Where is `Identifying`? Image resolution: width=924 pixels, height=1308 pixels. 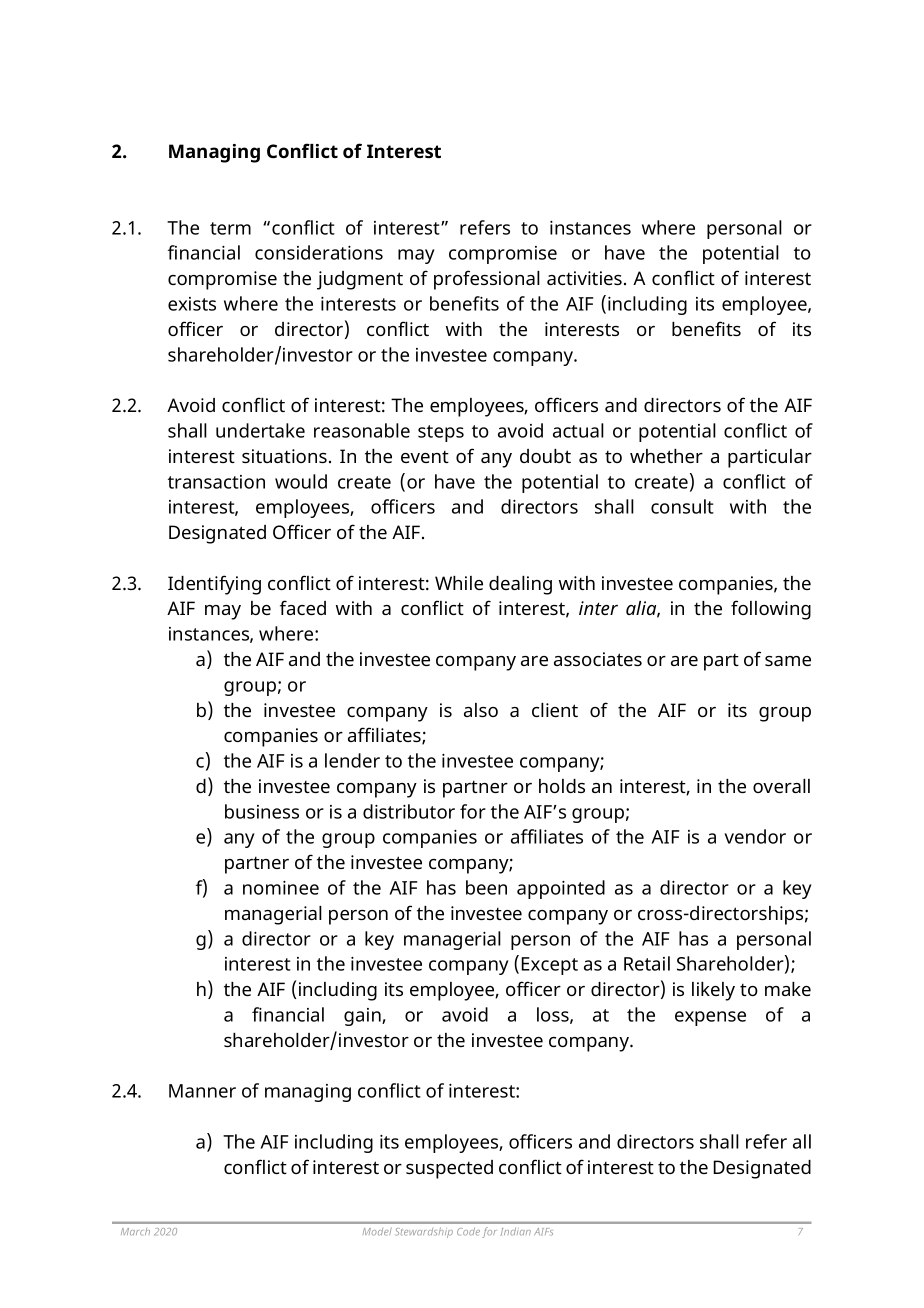
Identifying is located at coordinates (214, 585).
